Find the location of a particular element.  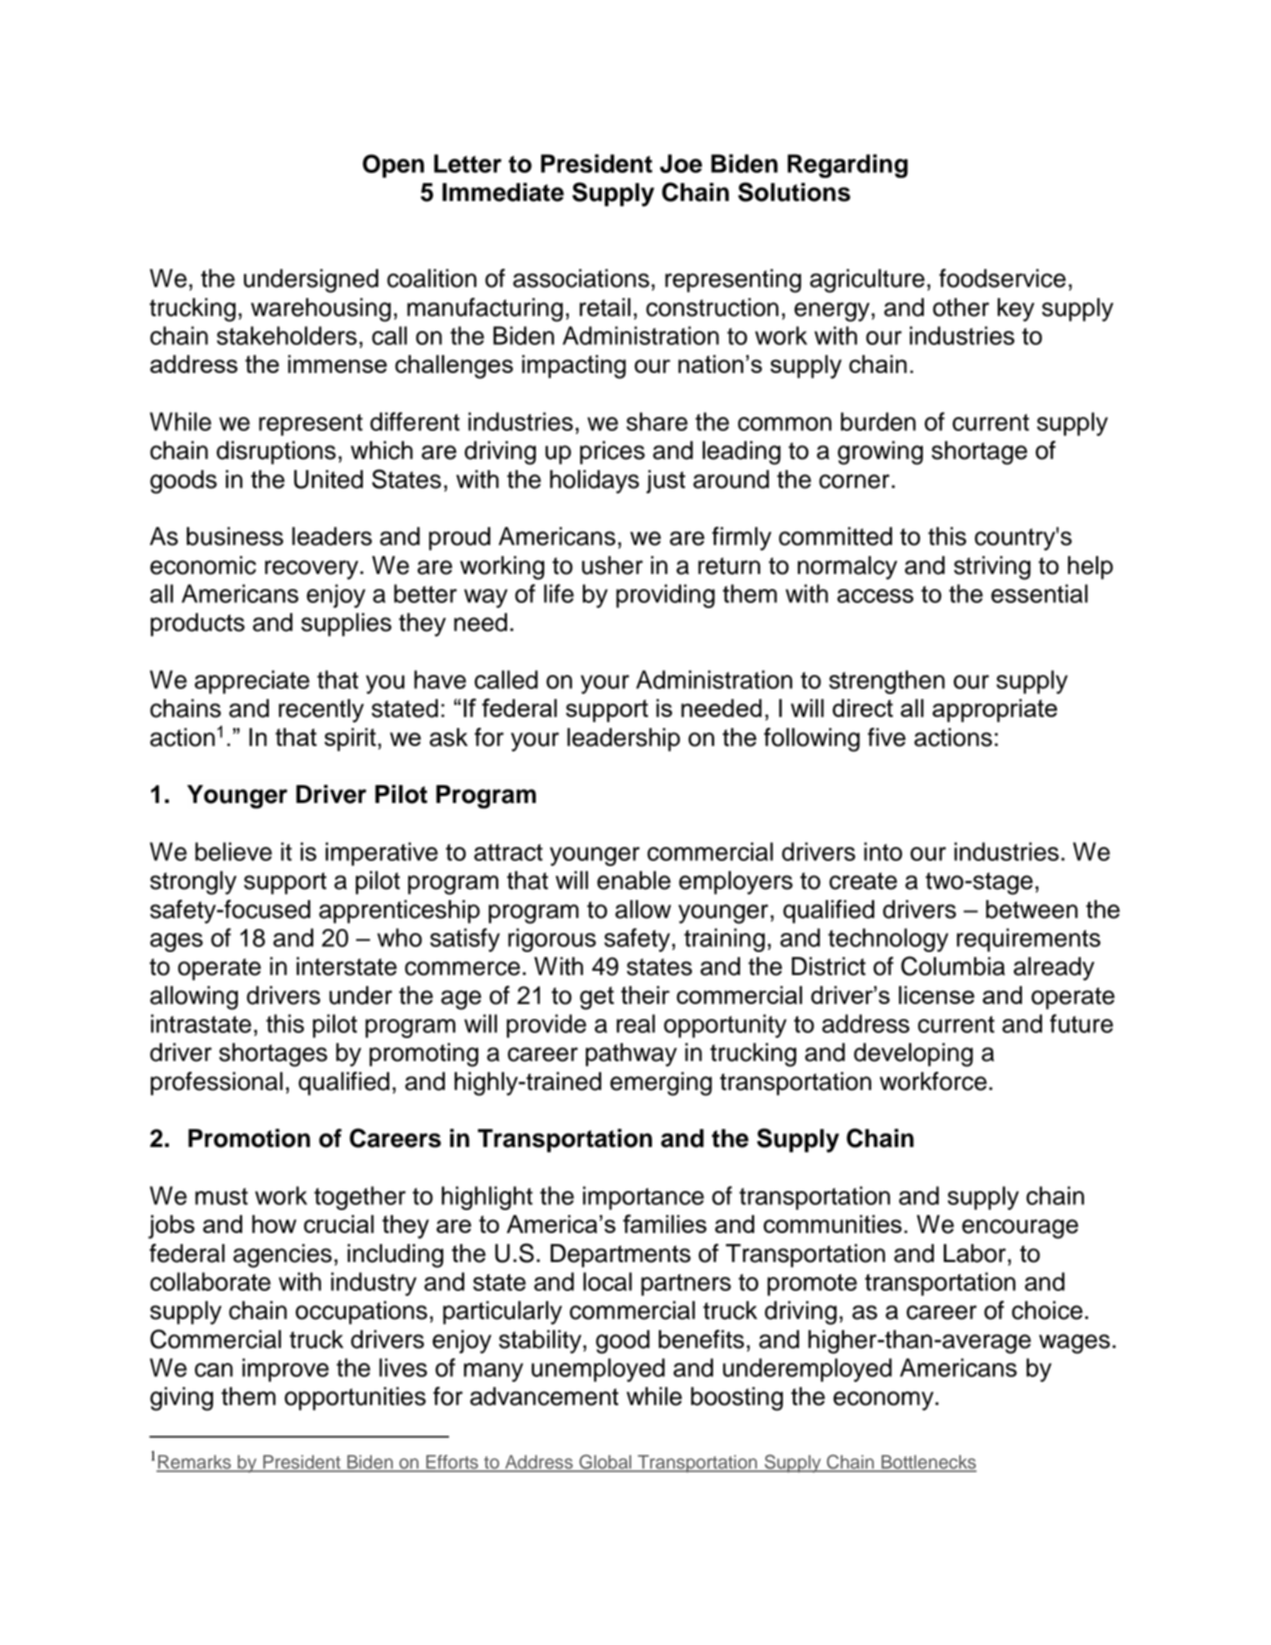

developing is located at coordinates (913, 1055).
